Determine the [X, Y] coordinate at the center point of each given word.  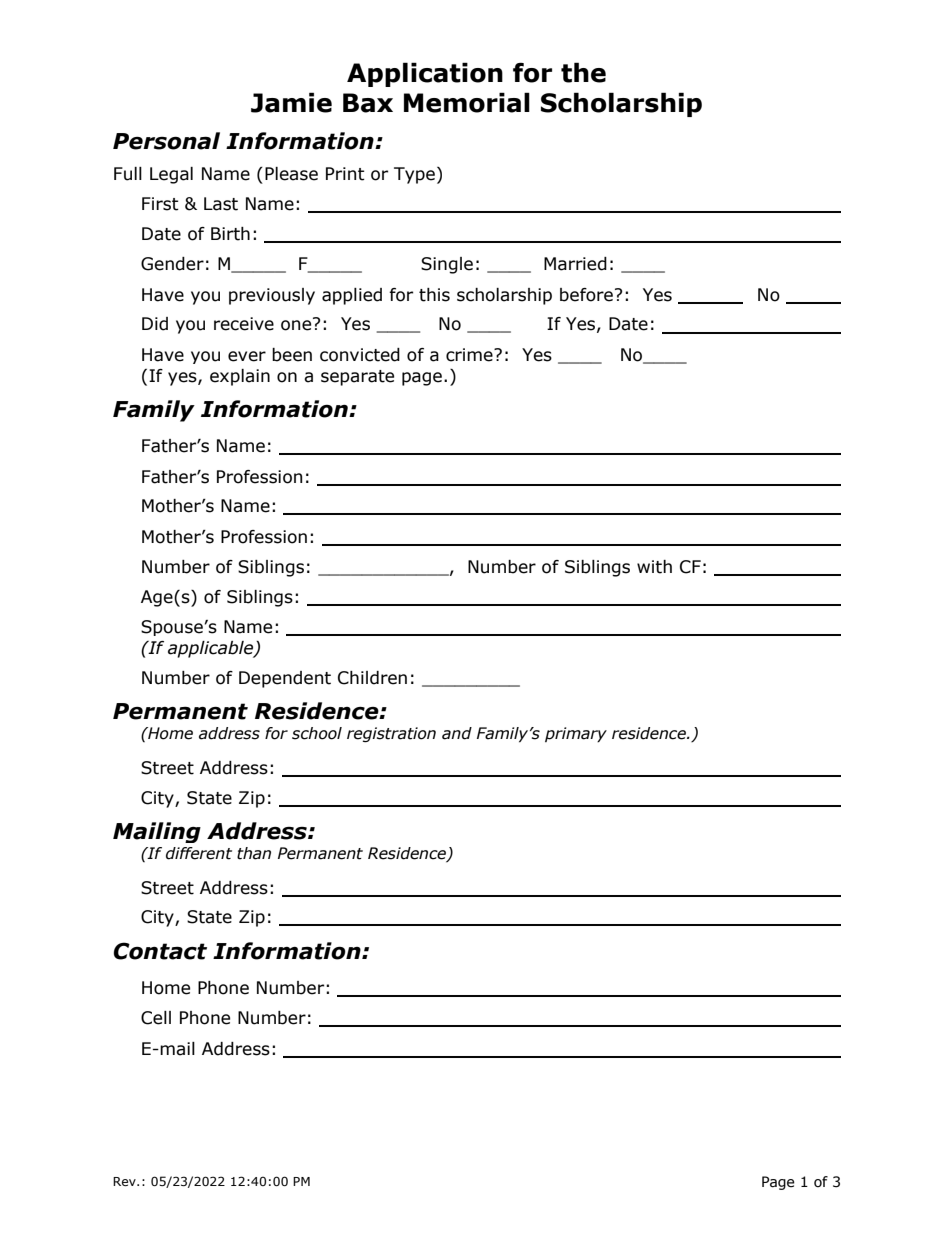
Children [372, 678]
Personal [166, 141]
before [586, 295]
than [254, 853]
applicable [212, 649]
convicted [360, 355]
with [654, 567]
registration [391, 734]
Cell [156, 1018]
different [199, 853]
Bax [368, 103]
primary [576, 734]
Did [155, 324]
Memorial [467, 102]
